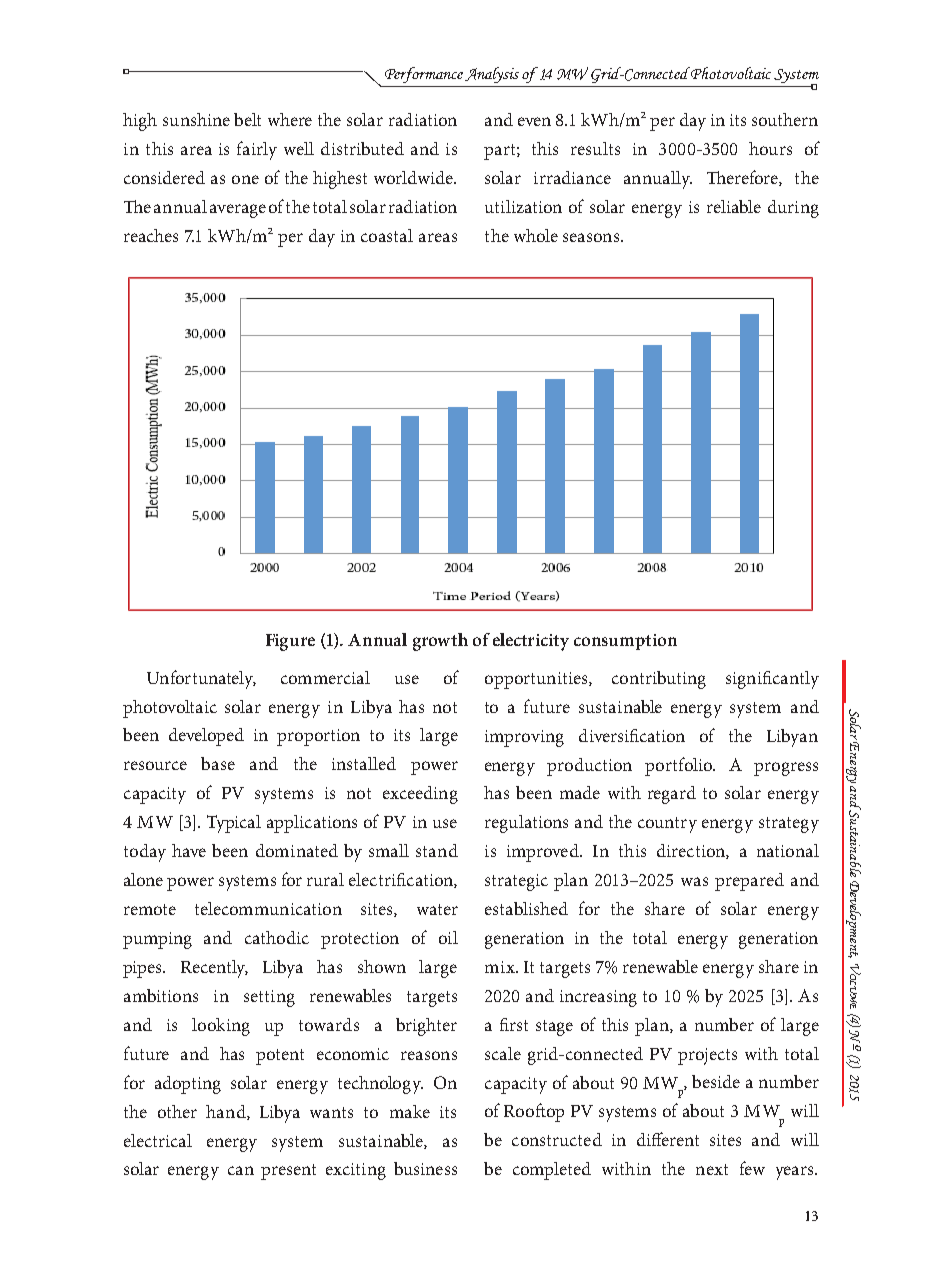 This screenshot has height=1288, width=942. Describe the element at coordinates (437, 909) in the screenshot. I see `water` at that location.
